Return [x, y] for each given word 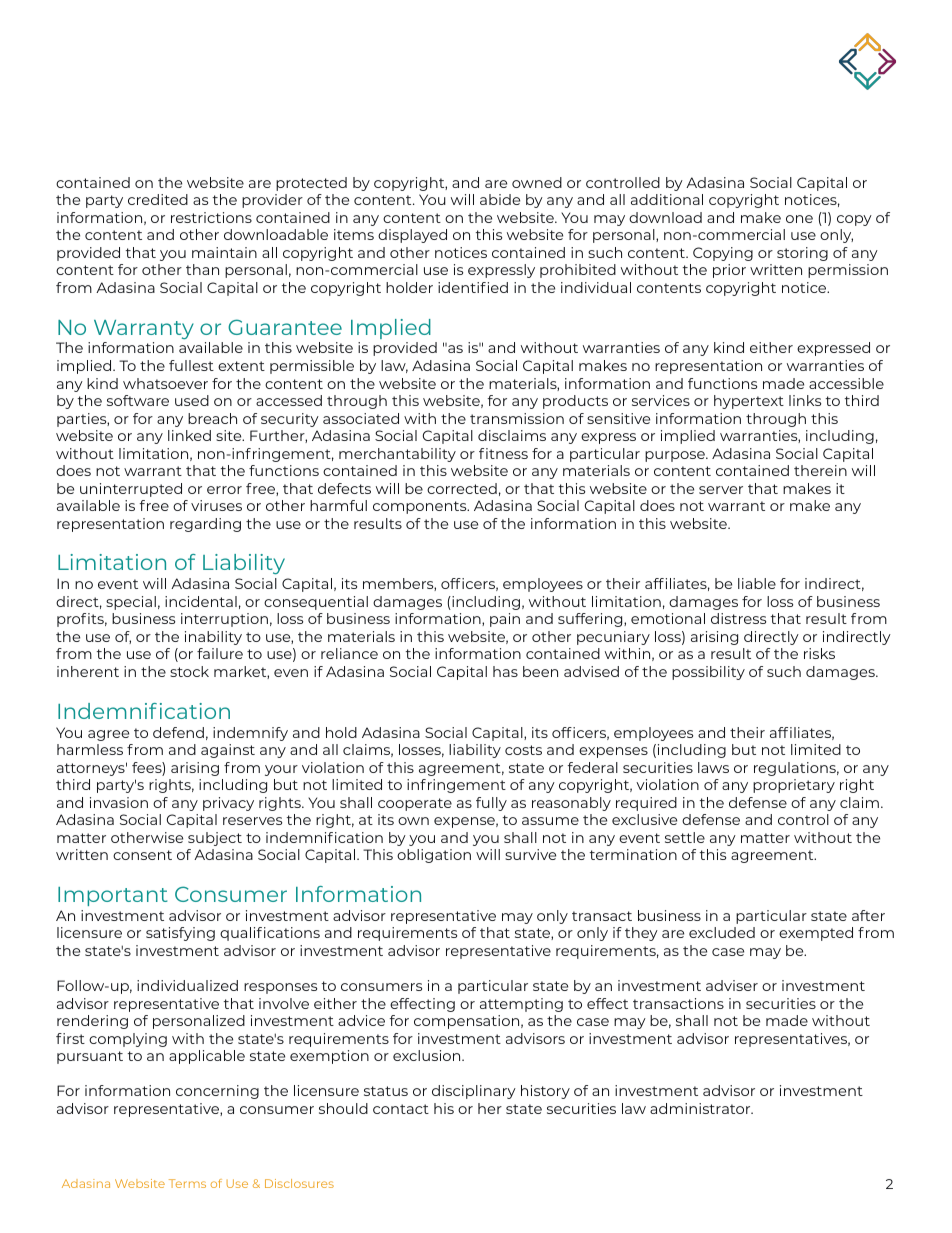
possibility [708, 673]
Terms [187, 1183]
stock [189, 671]
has [505, 671]
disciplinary [474, 1092]
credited [158, 199]
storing [802, 254]
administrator [701, 1108]
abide [500, 199]
